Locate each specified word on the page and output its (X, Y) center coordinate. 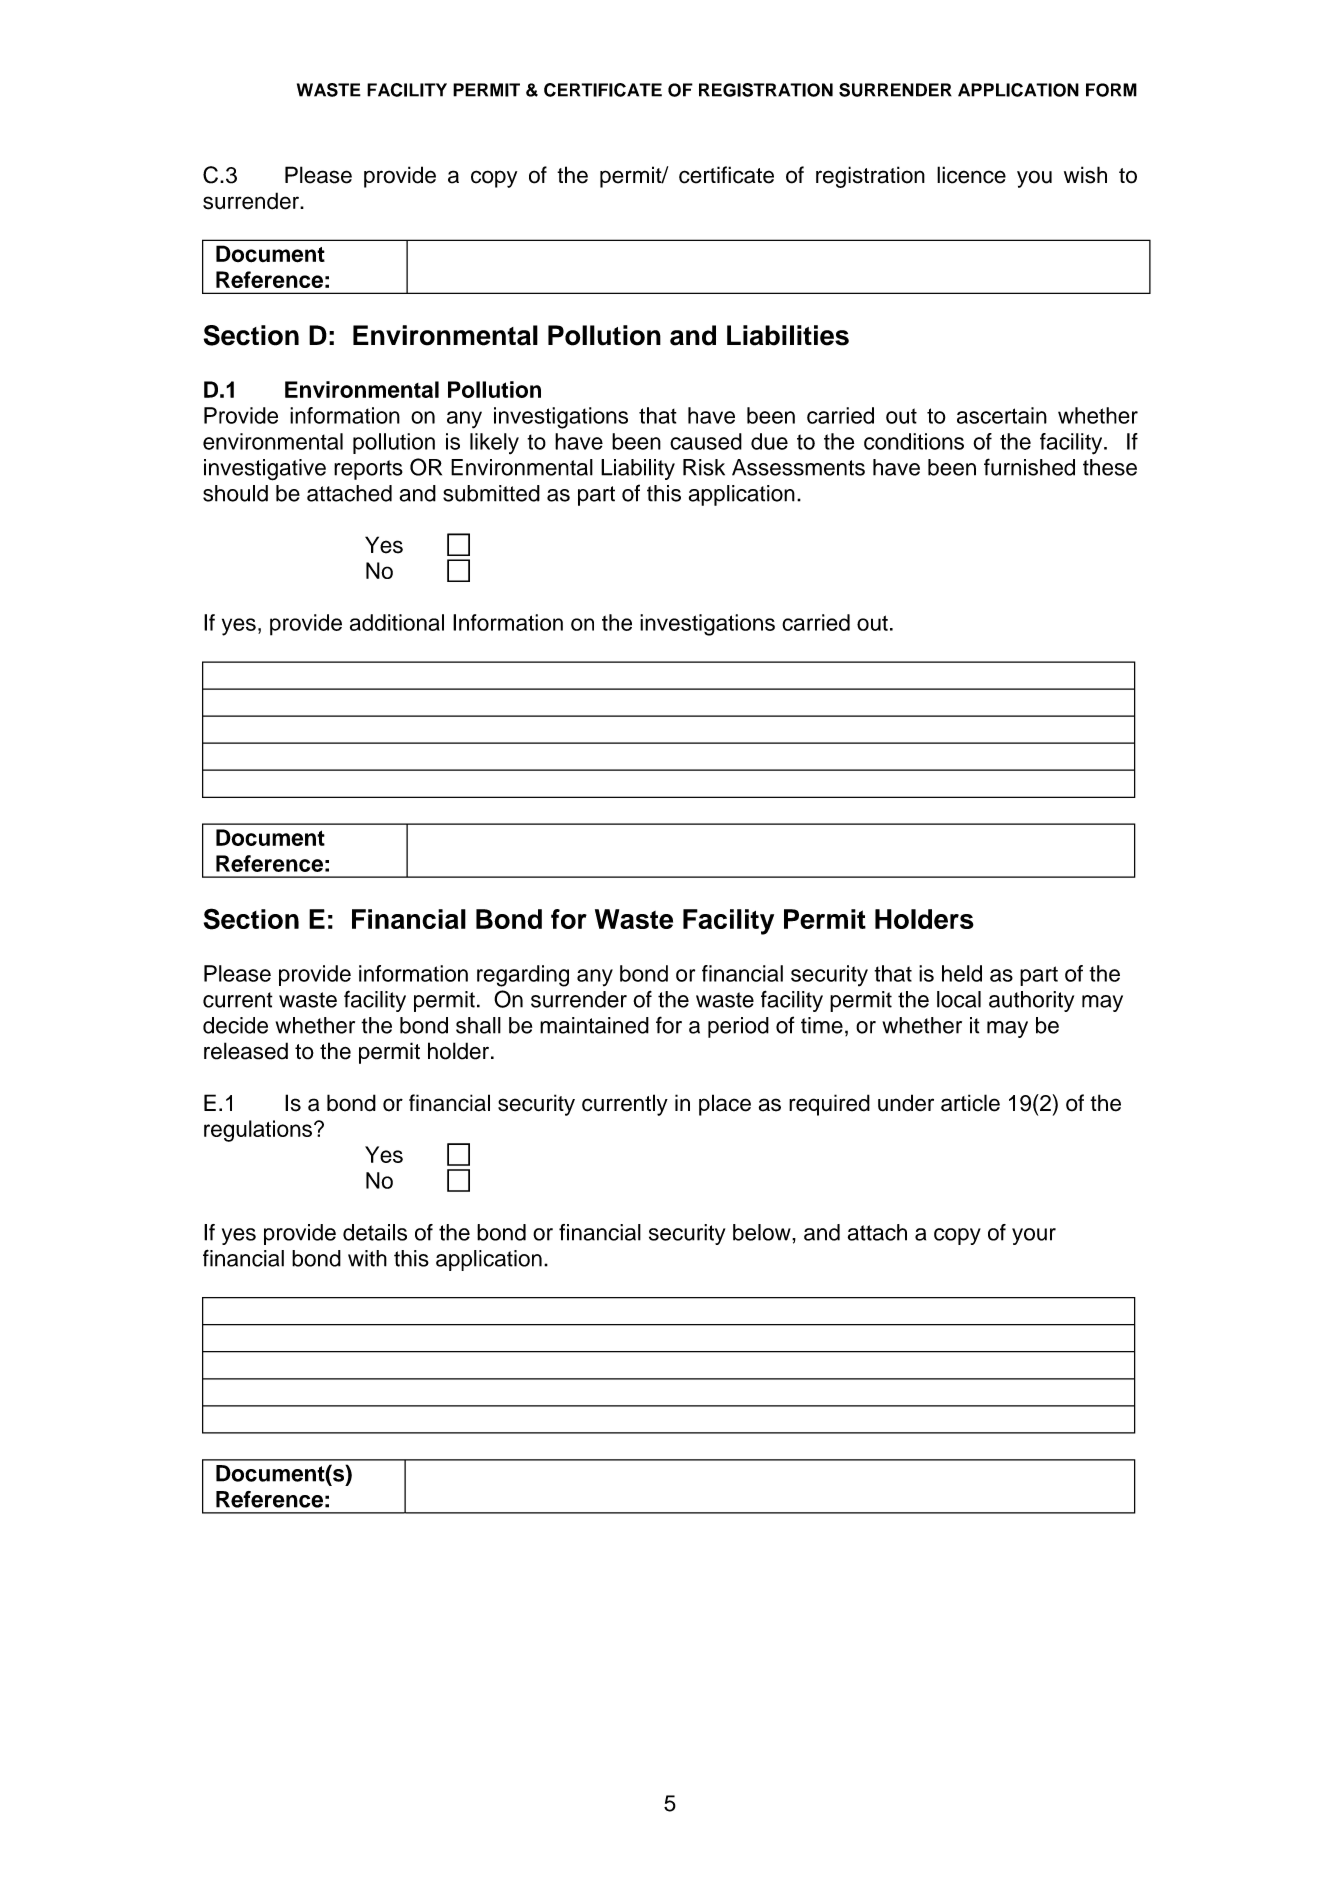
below (763, 1232)
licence (971, 175)
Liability (638, 469)
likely (494, 443)
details (375, 1232)
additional (397, 622)
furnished (1029, 467)
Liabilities (788, 335)
